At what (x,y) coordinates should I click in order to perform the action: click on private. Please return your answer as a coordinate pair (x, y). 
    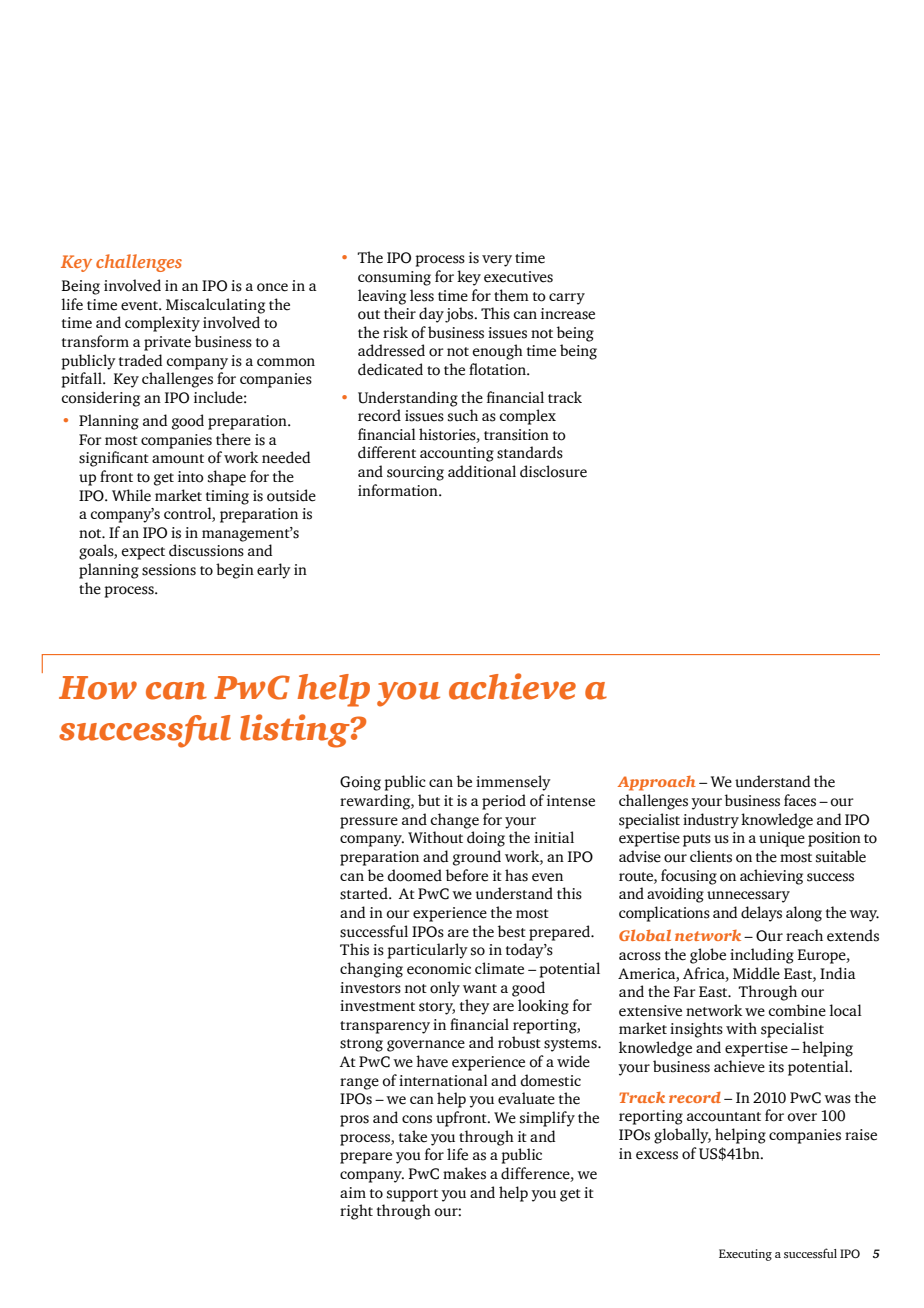
    Looking at the image, I should click on (167, 343).
